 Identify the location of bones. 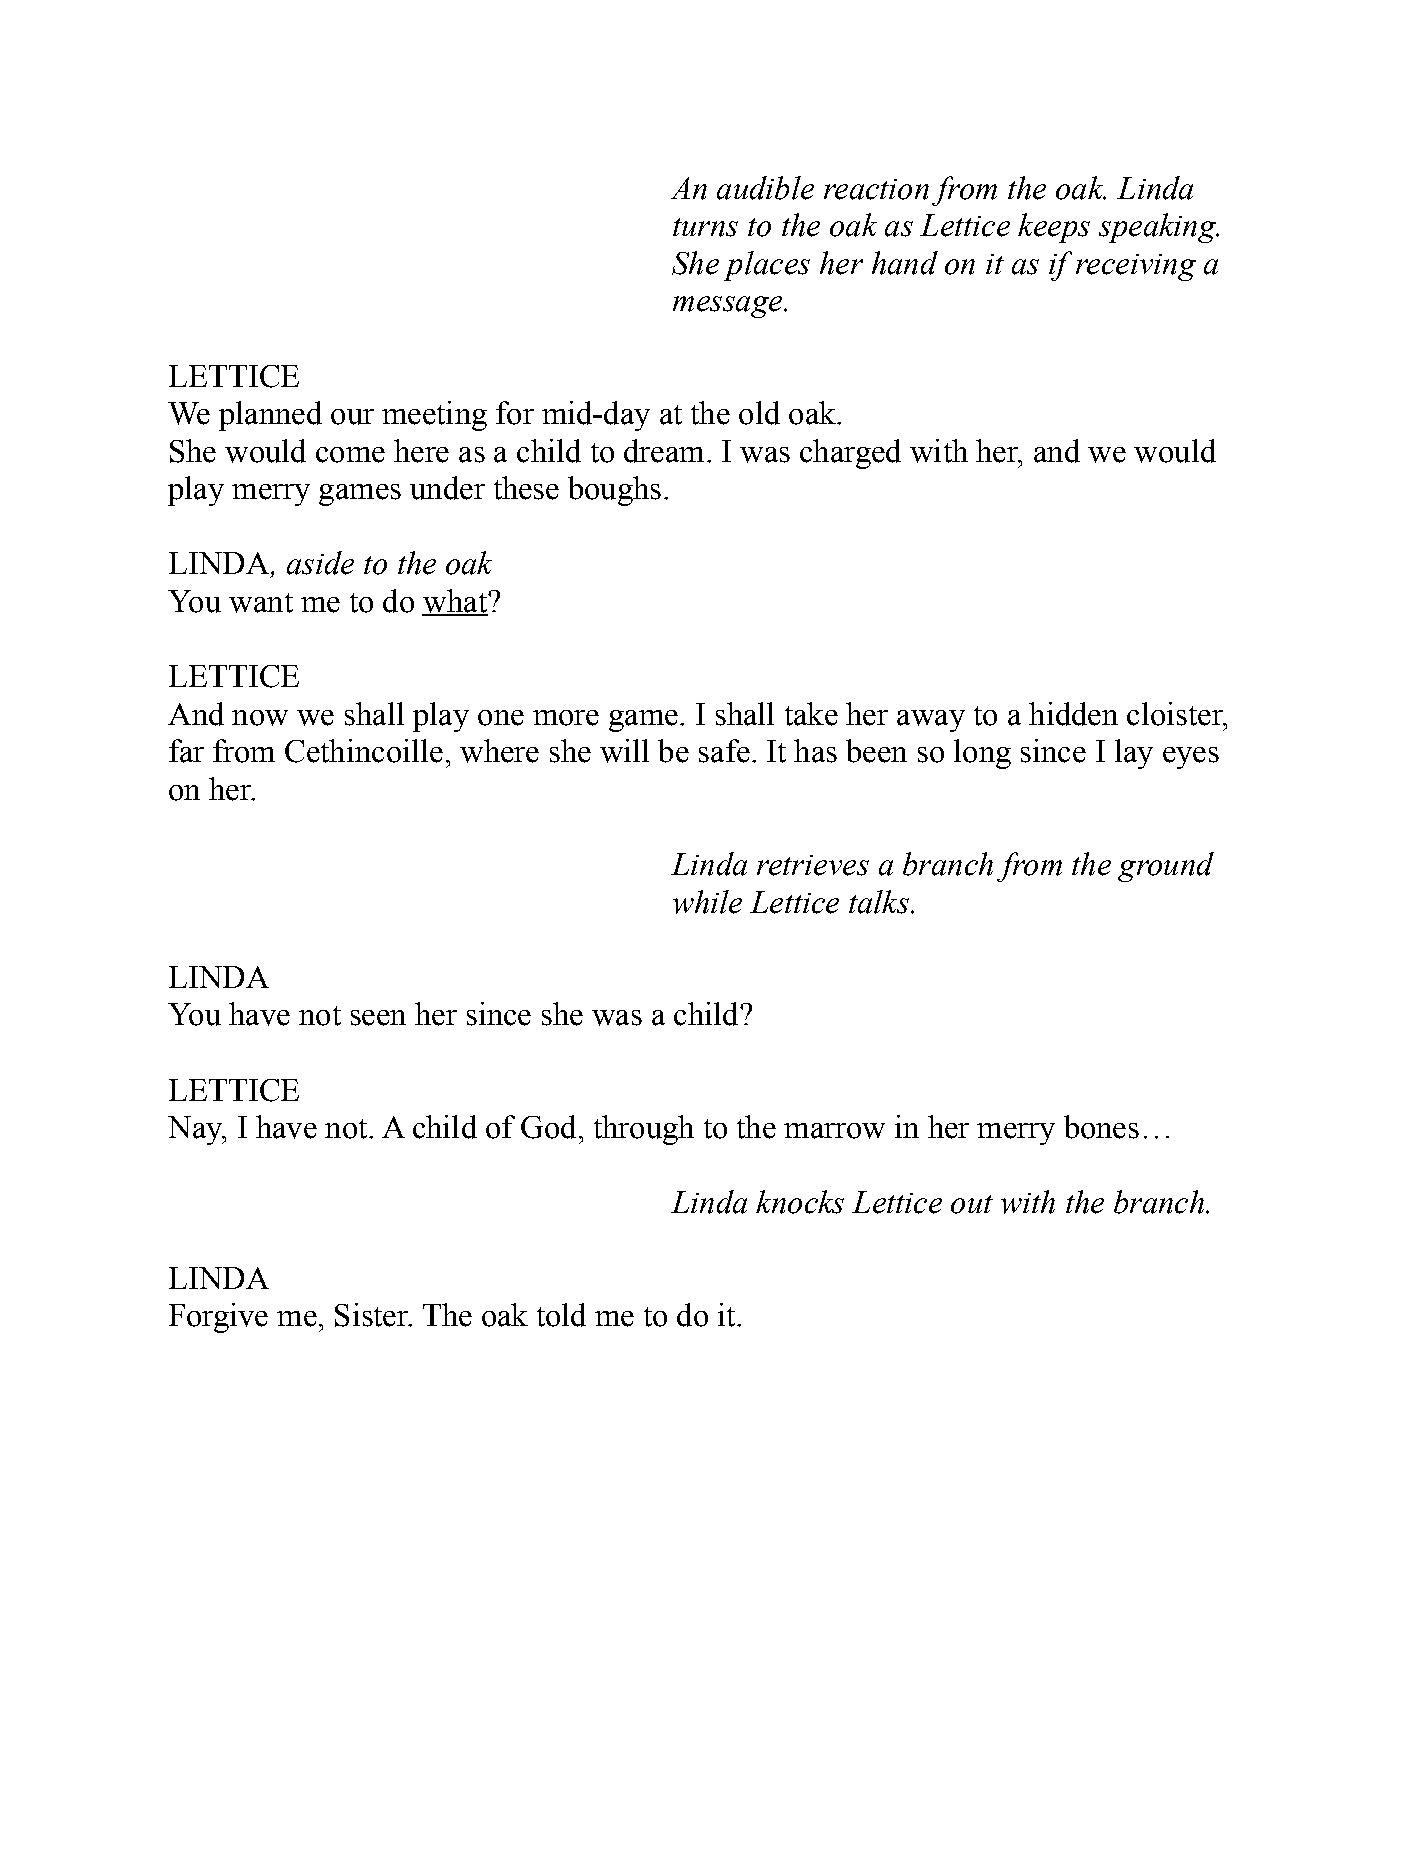
(1101, 1127).
